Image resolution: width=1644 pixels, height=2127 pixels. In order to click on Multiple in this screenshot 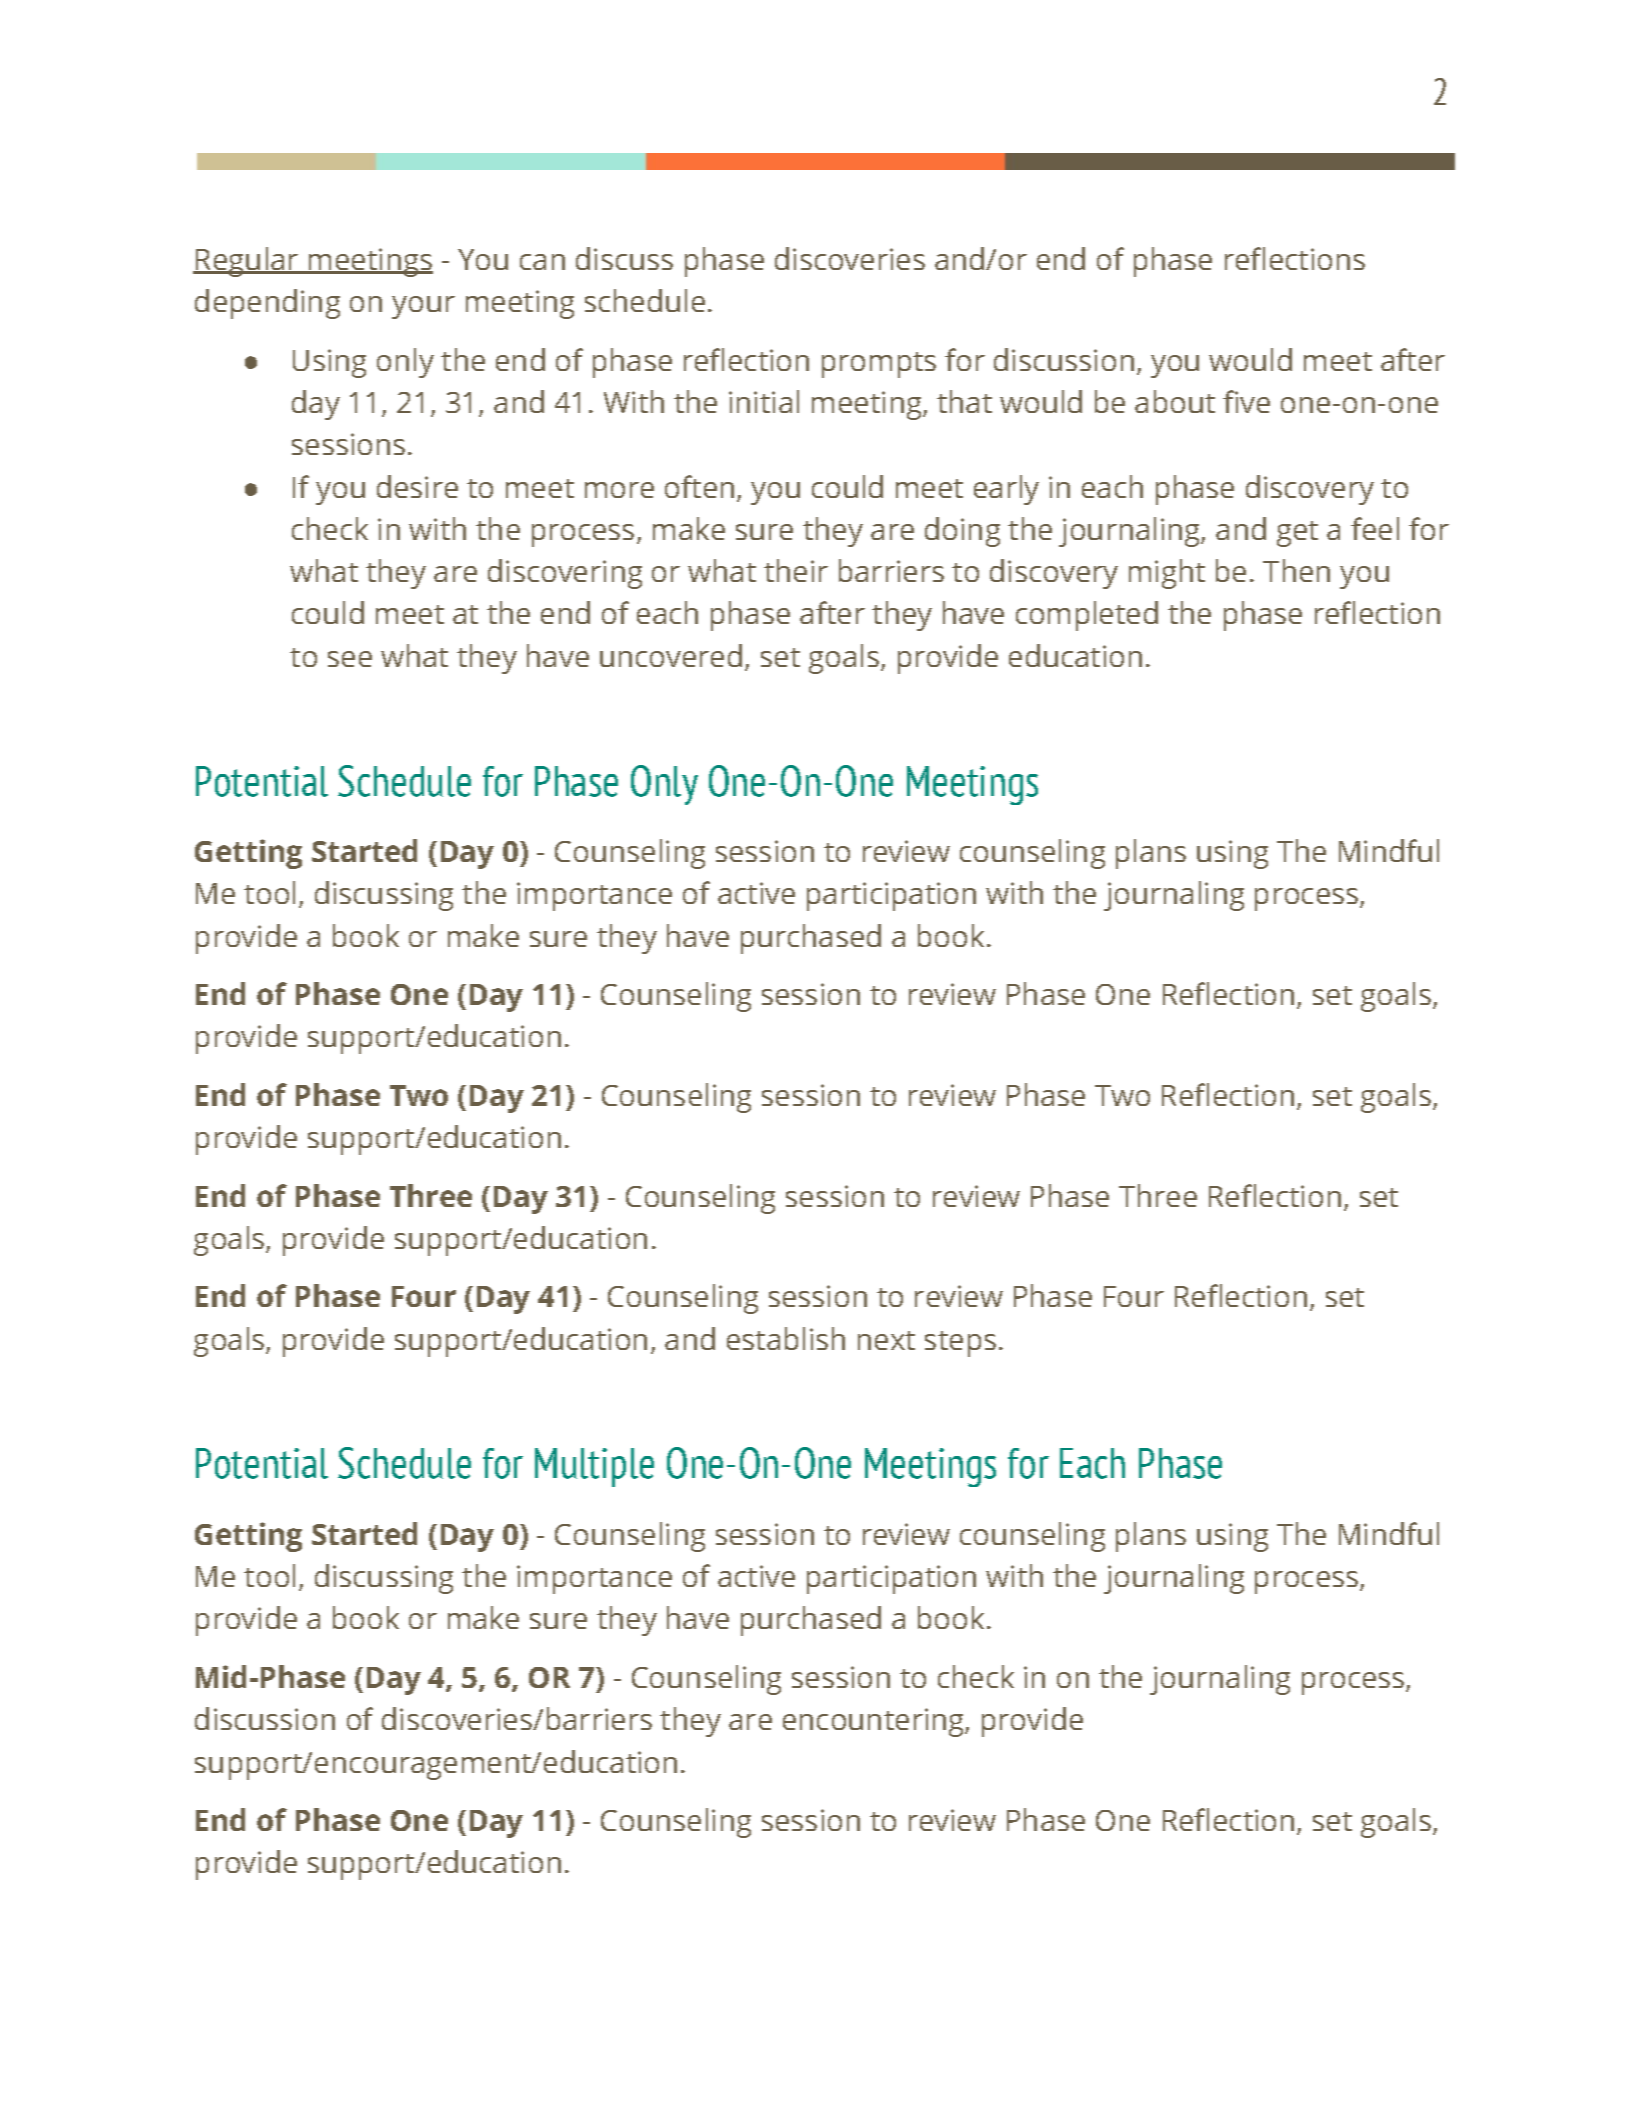, I will do `click(594, 1467)`.
